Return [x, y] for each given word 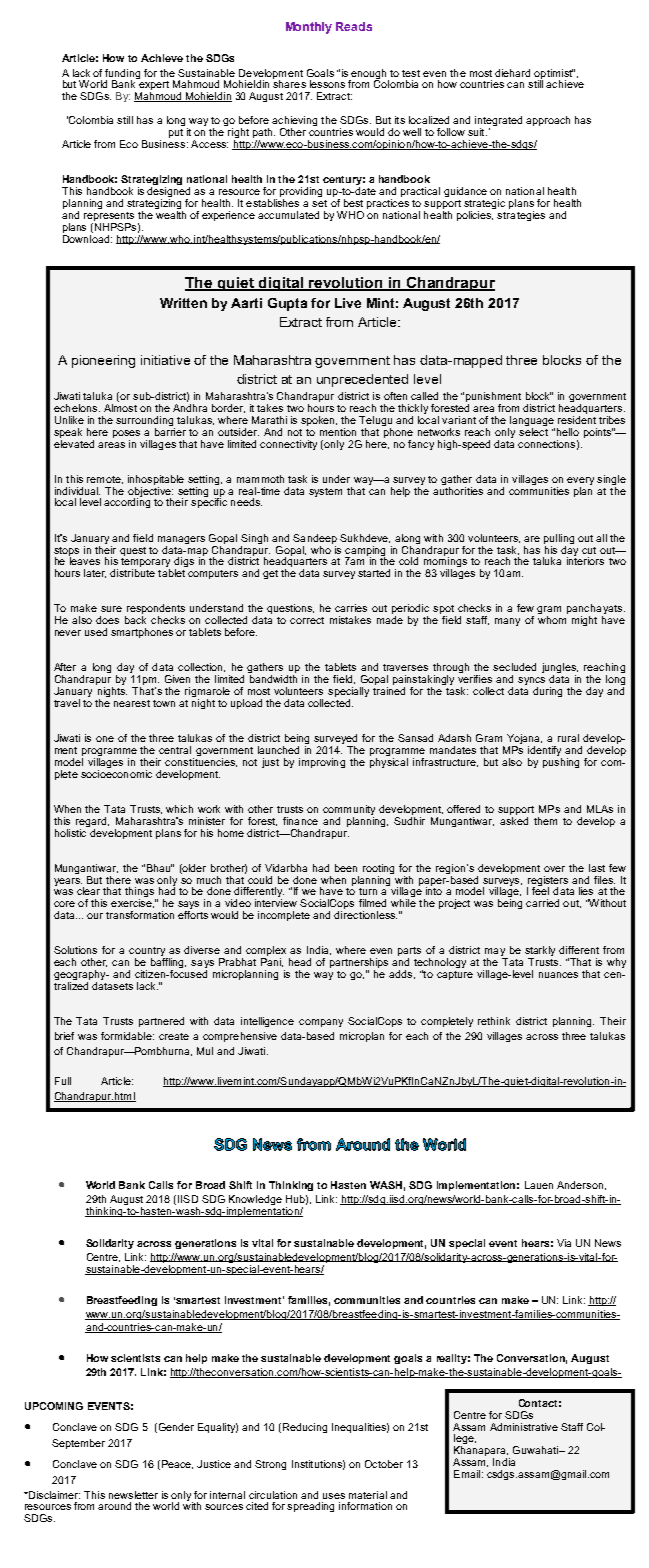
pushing [561, 761]
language [531, 422]
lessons [327, 84]
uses [334, 1496]
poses [126, 434]
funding [122, 75]
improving [322, 763]
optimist [553, 75]
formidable [127, 1036]
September [78, 1444]
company [321, 1023]
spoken [319, 421]
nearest [132, 703]
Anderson [580, 1185]
